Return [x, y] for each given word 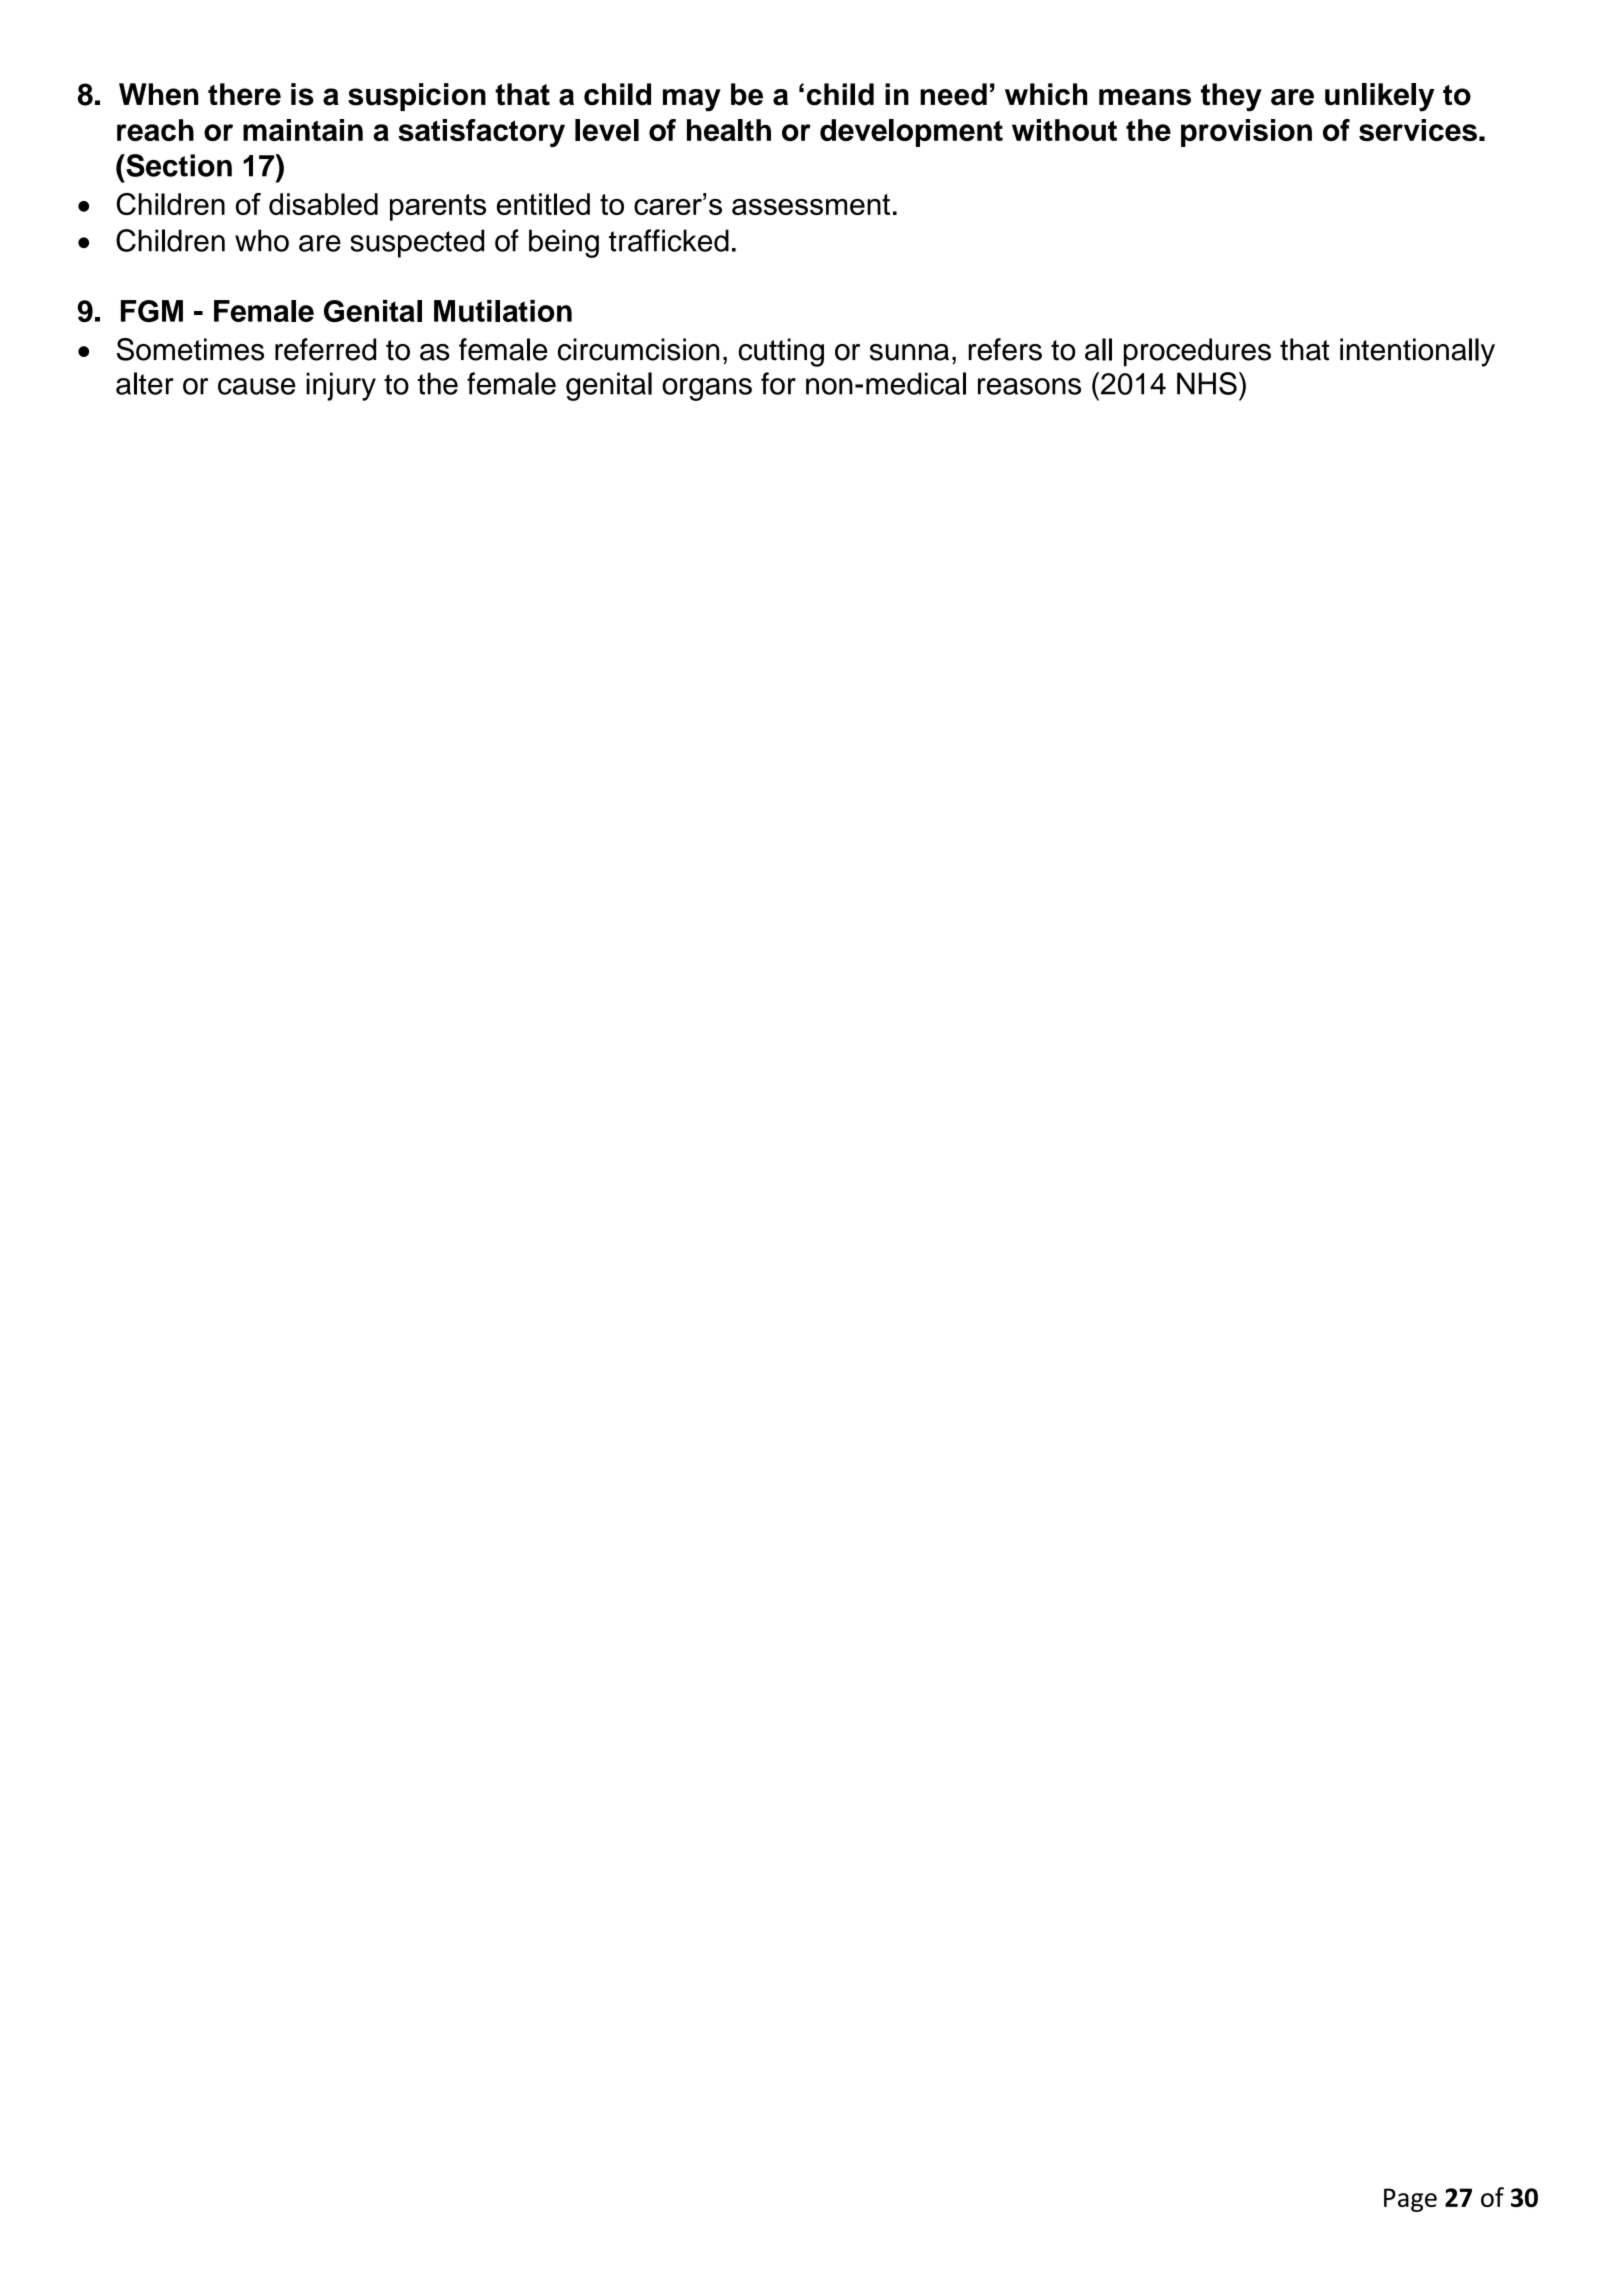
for [778, 383]
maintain [303, 130]
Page [1410, 2200]
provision [1246, 133]
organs [707, 389]
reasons [1029, 386]
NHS [1207, 383]
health [729, 130]
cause [257, 386]
